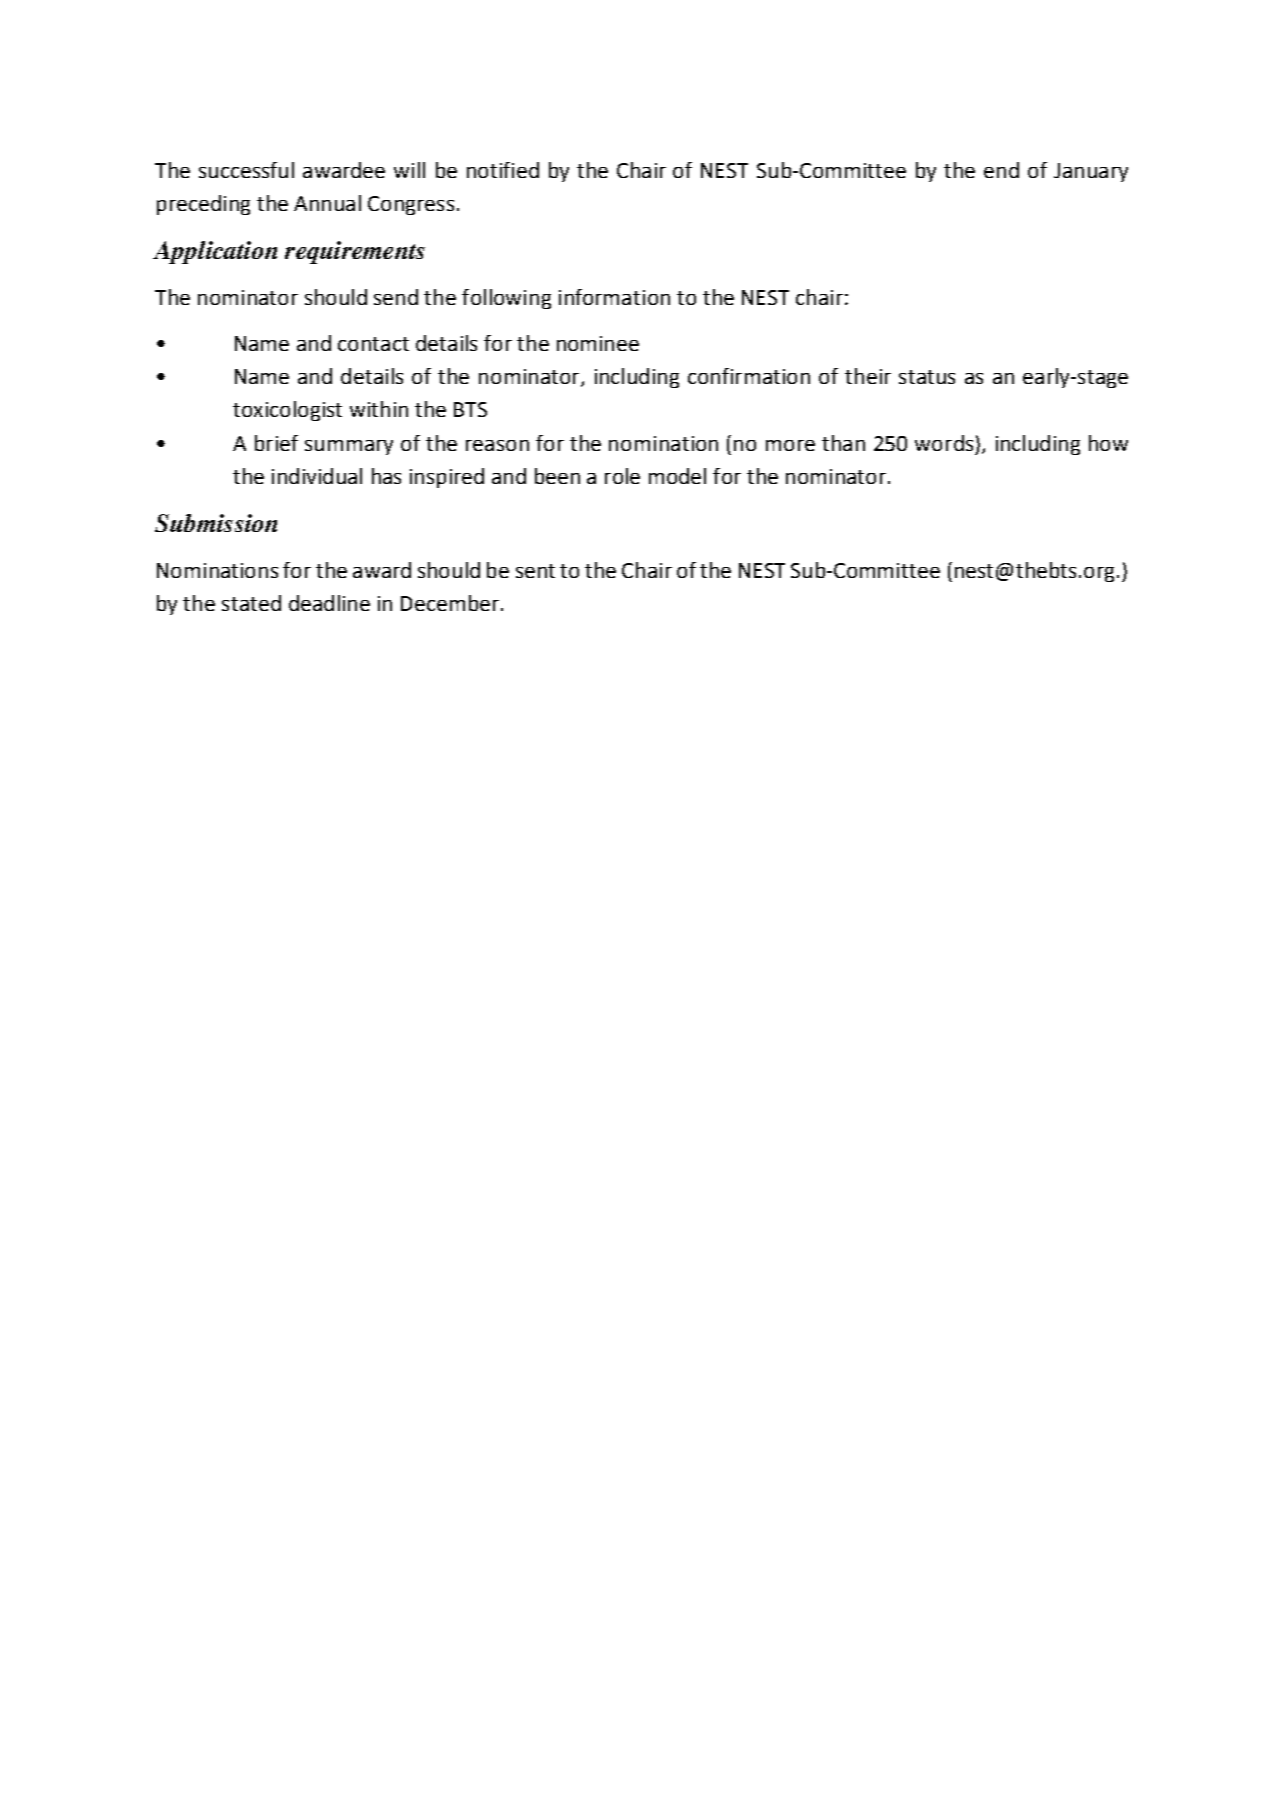 This document has width=1284, height=1816. I want to click on toxicologist, so click(287, 411).
